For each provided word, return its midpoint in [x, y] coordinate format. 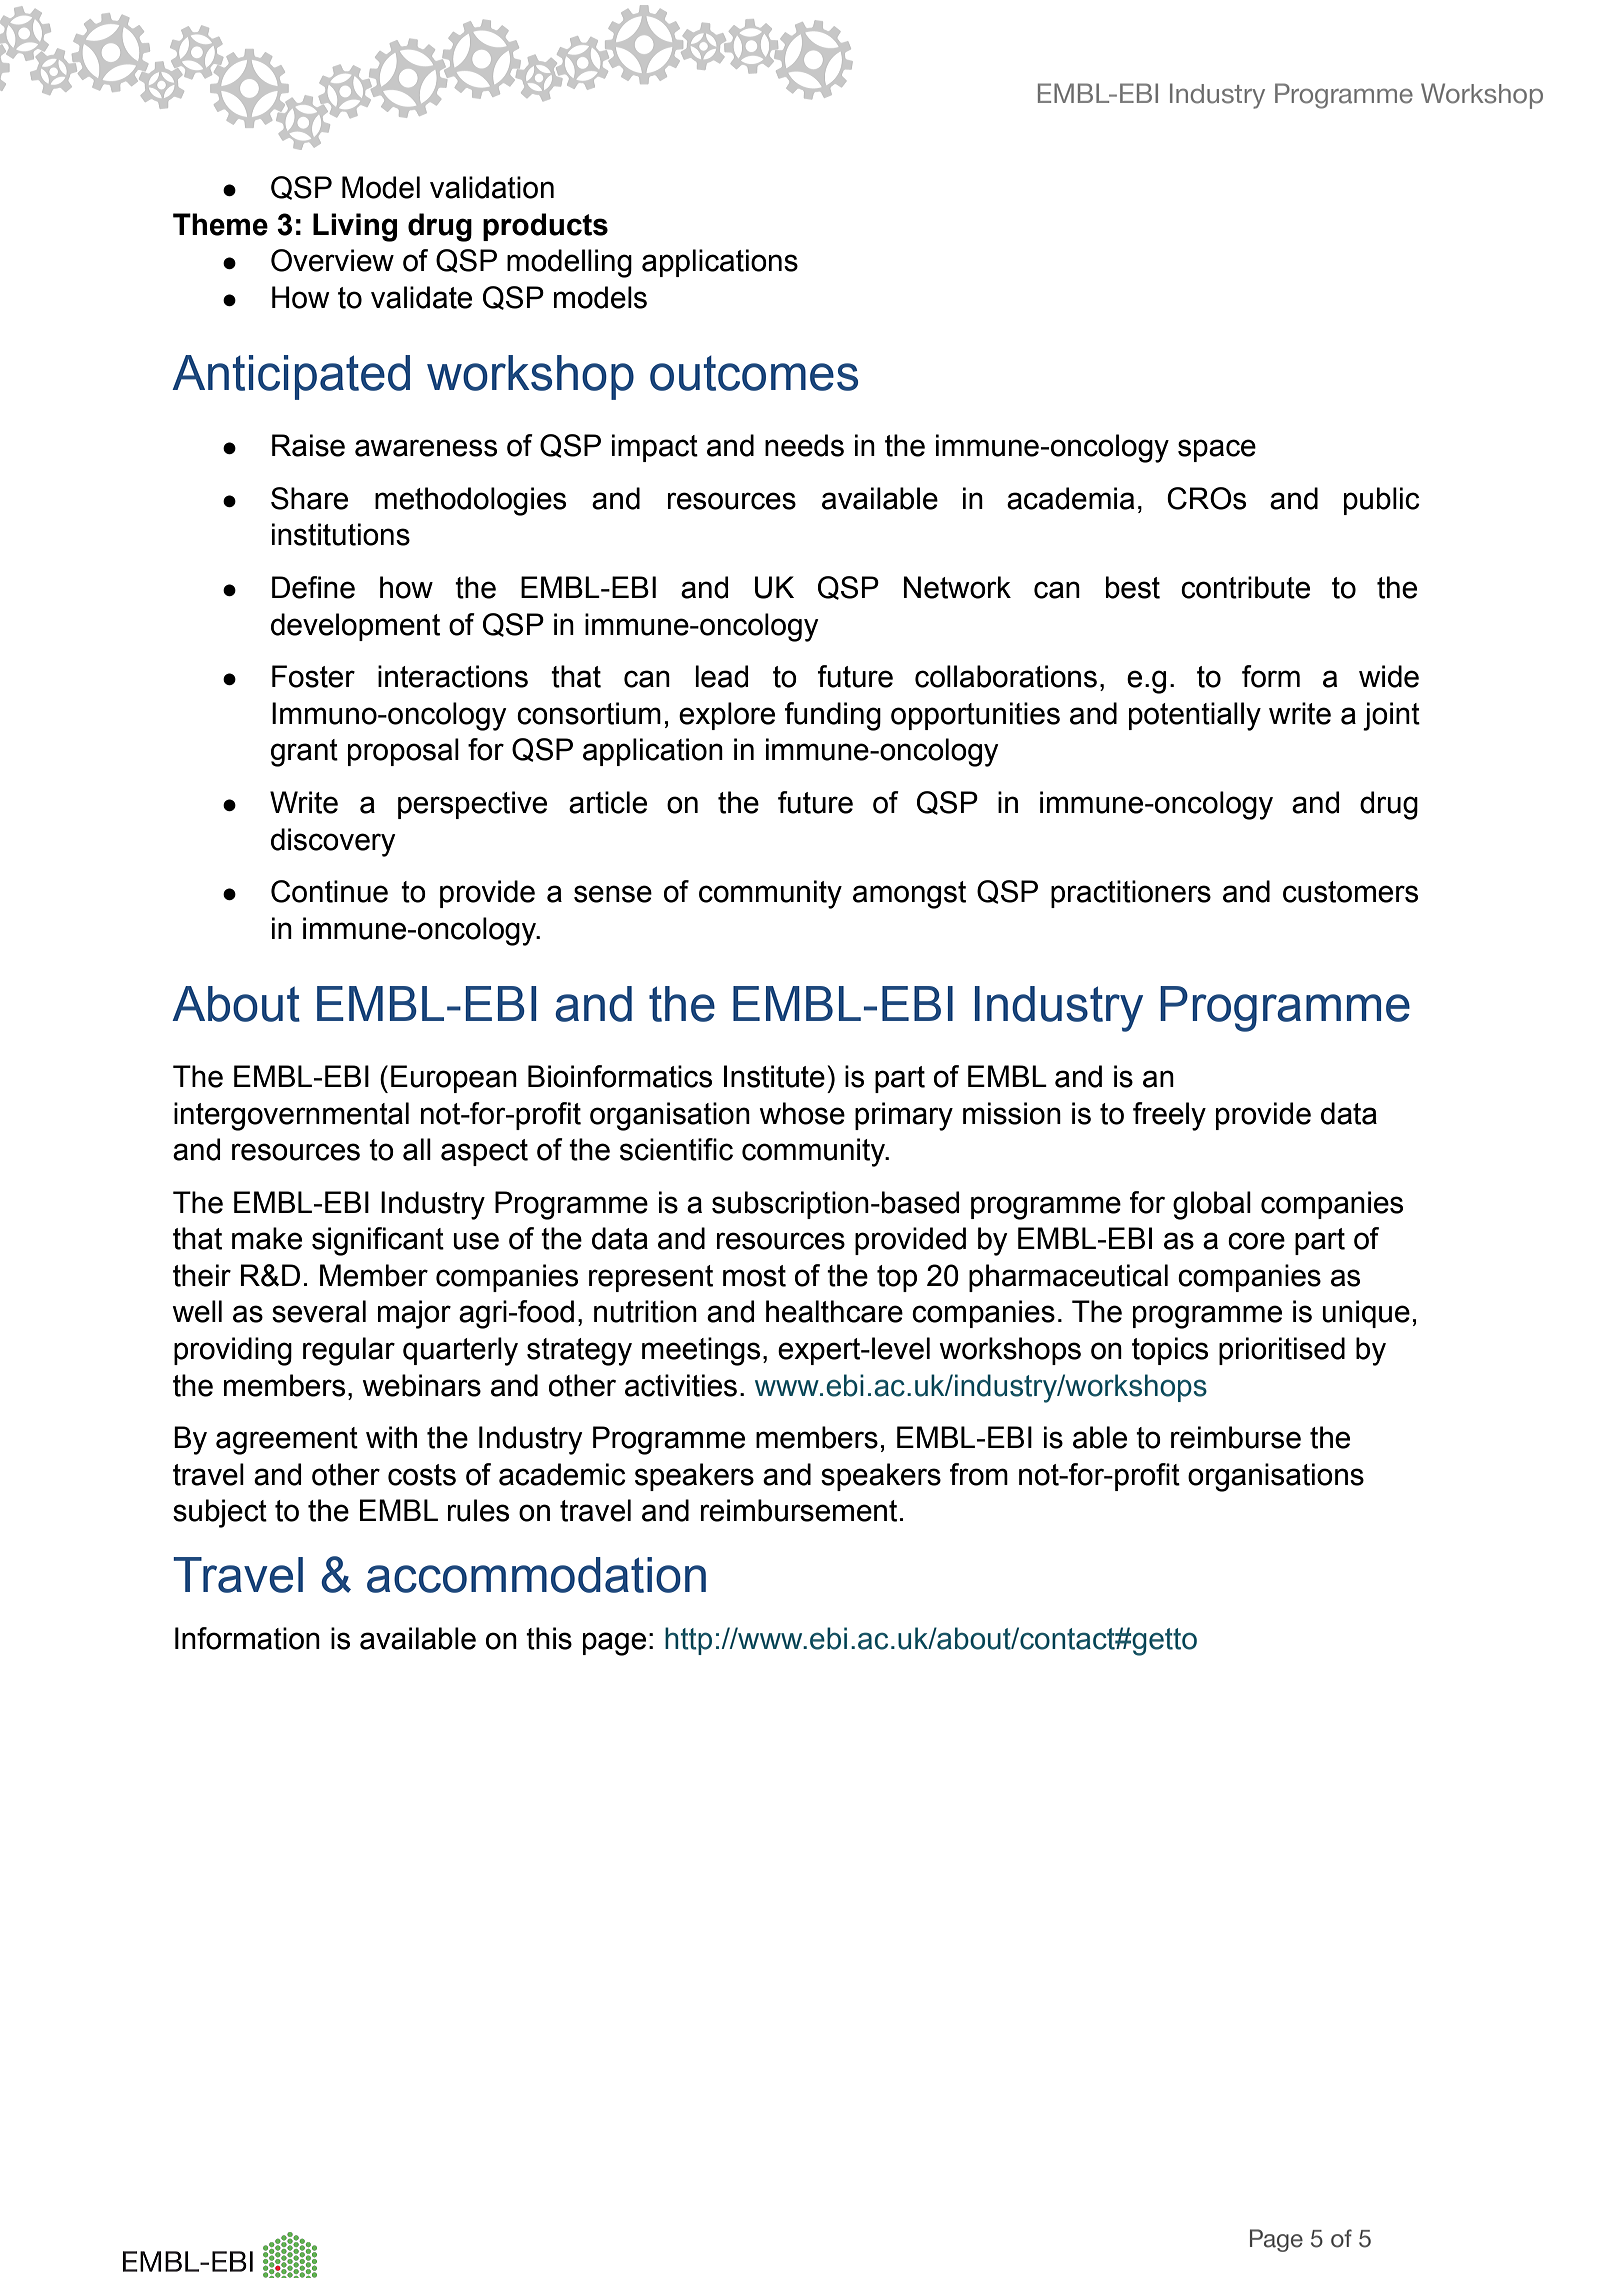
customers [1350, 892]
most [754, 1276]
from [979, 1474]
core [1256, 1241]
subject [220, 1513]
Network [957, 587]
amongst [909, 895]
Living [355, 227]
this [549, 1638]
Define [313, 587]
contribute [1245, 587]
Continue [329, 891]
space [1217, 450]
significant [378, 1241]
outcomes [754, 373]
